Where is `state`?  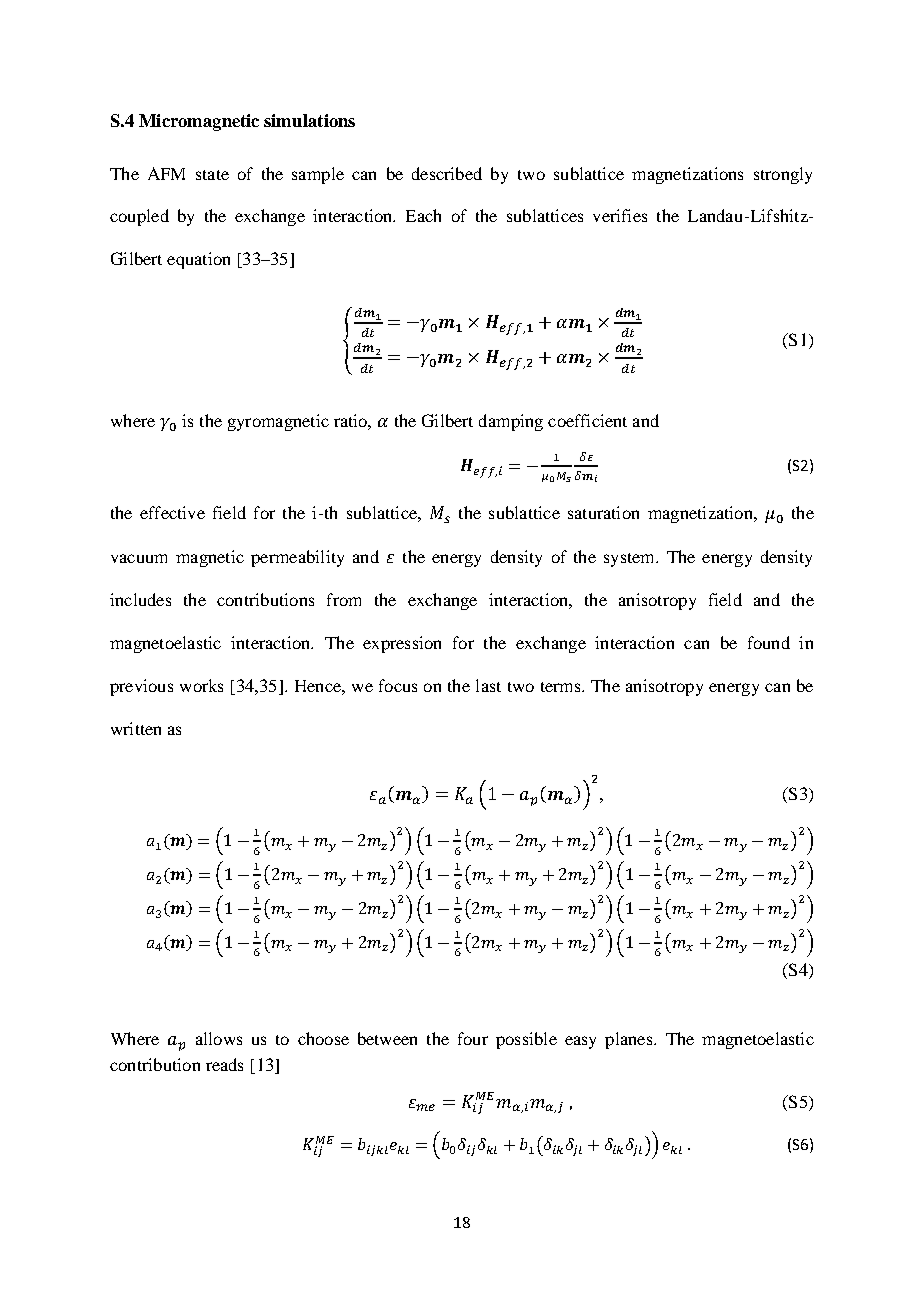
state is located at coordinates (212, 175).
